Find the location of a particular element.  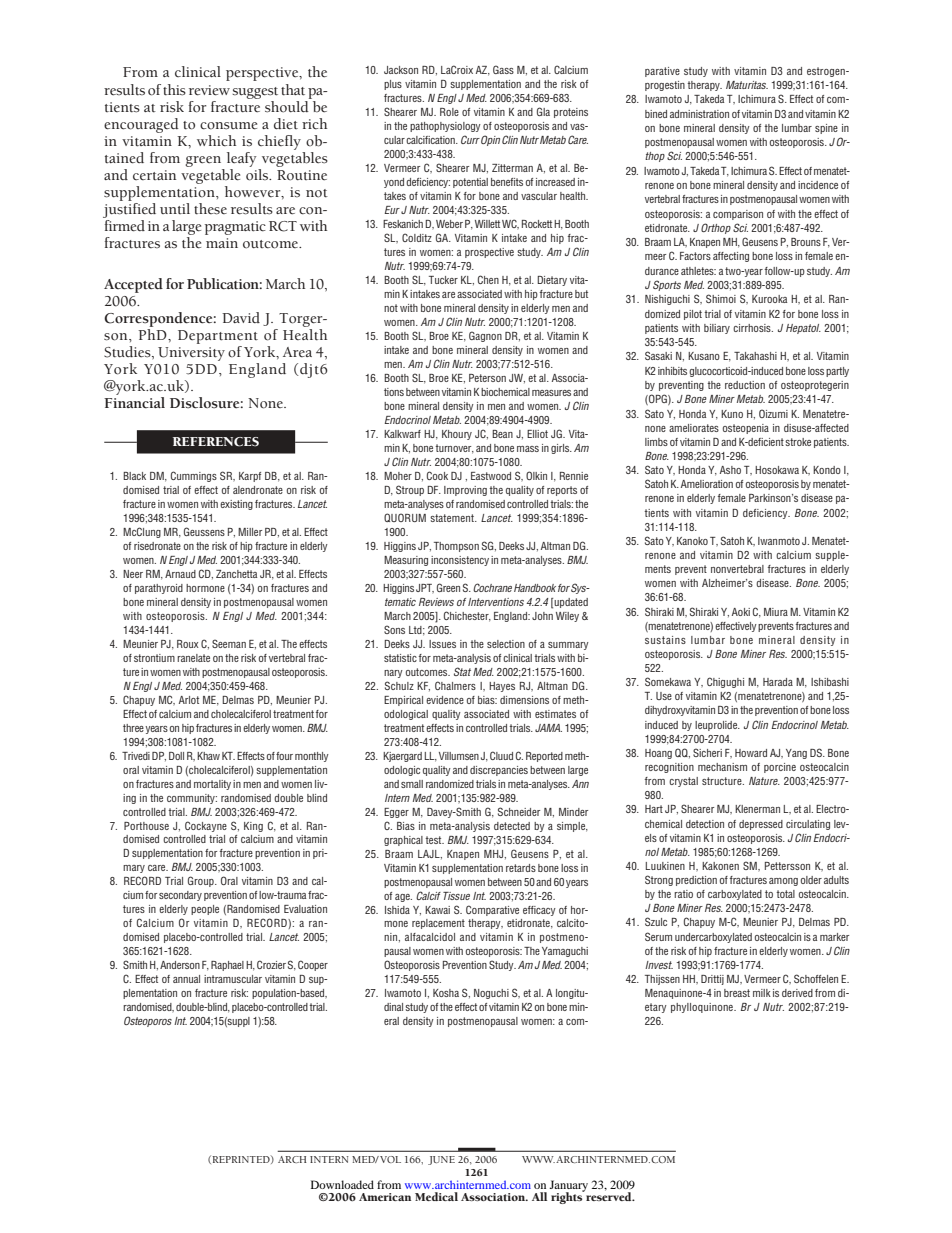

people is located at coordinates (205, 910).
